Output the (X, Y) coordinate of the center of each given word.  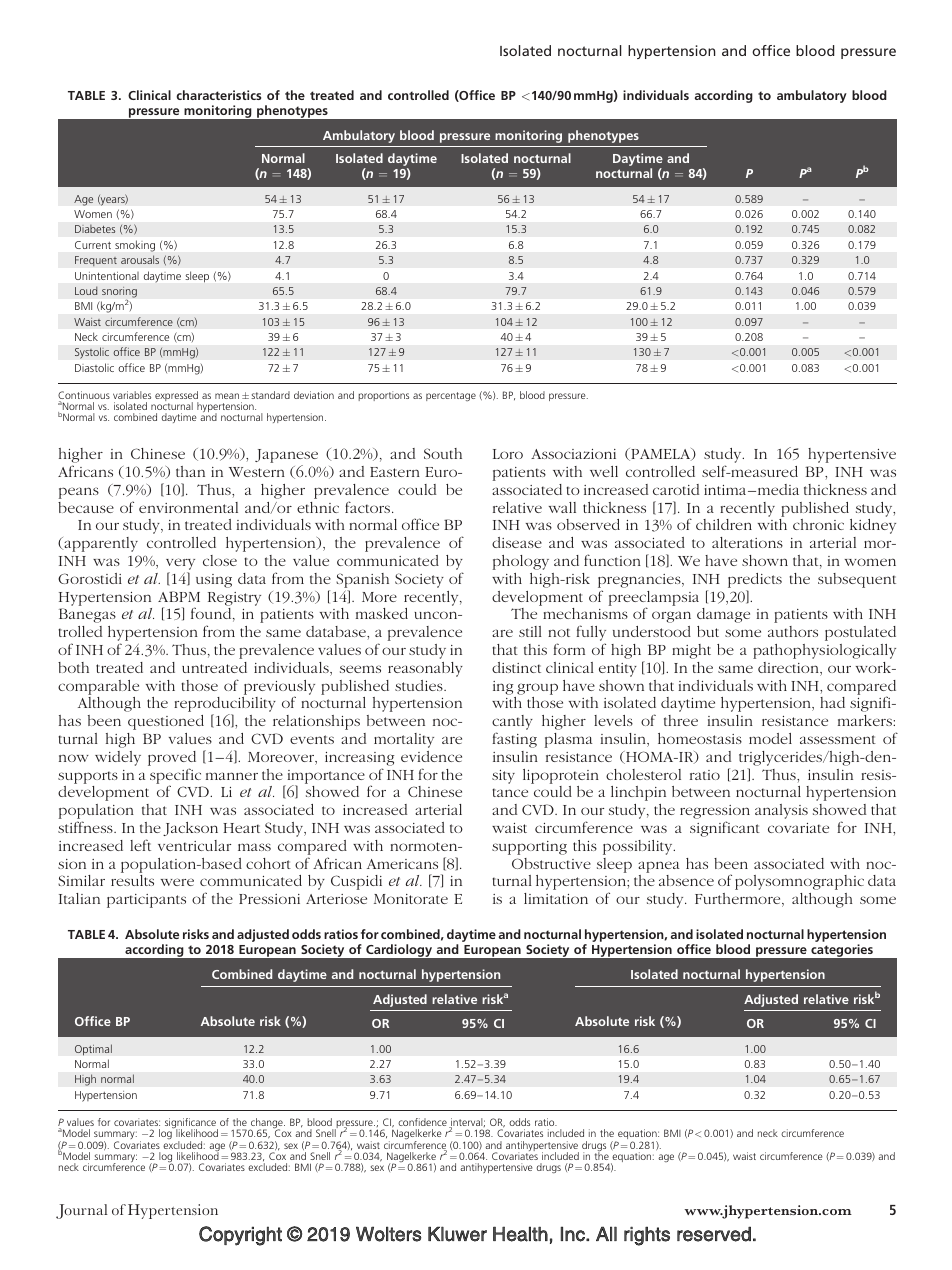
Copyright (240, 1236)
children (724, 524)
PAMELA (661, 454)
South (443, 453)
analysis (781, 811)
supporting (529, 848)
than (190, 471)
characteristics (218, 95)
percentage (451, 396)
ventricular (194, 845)
